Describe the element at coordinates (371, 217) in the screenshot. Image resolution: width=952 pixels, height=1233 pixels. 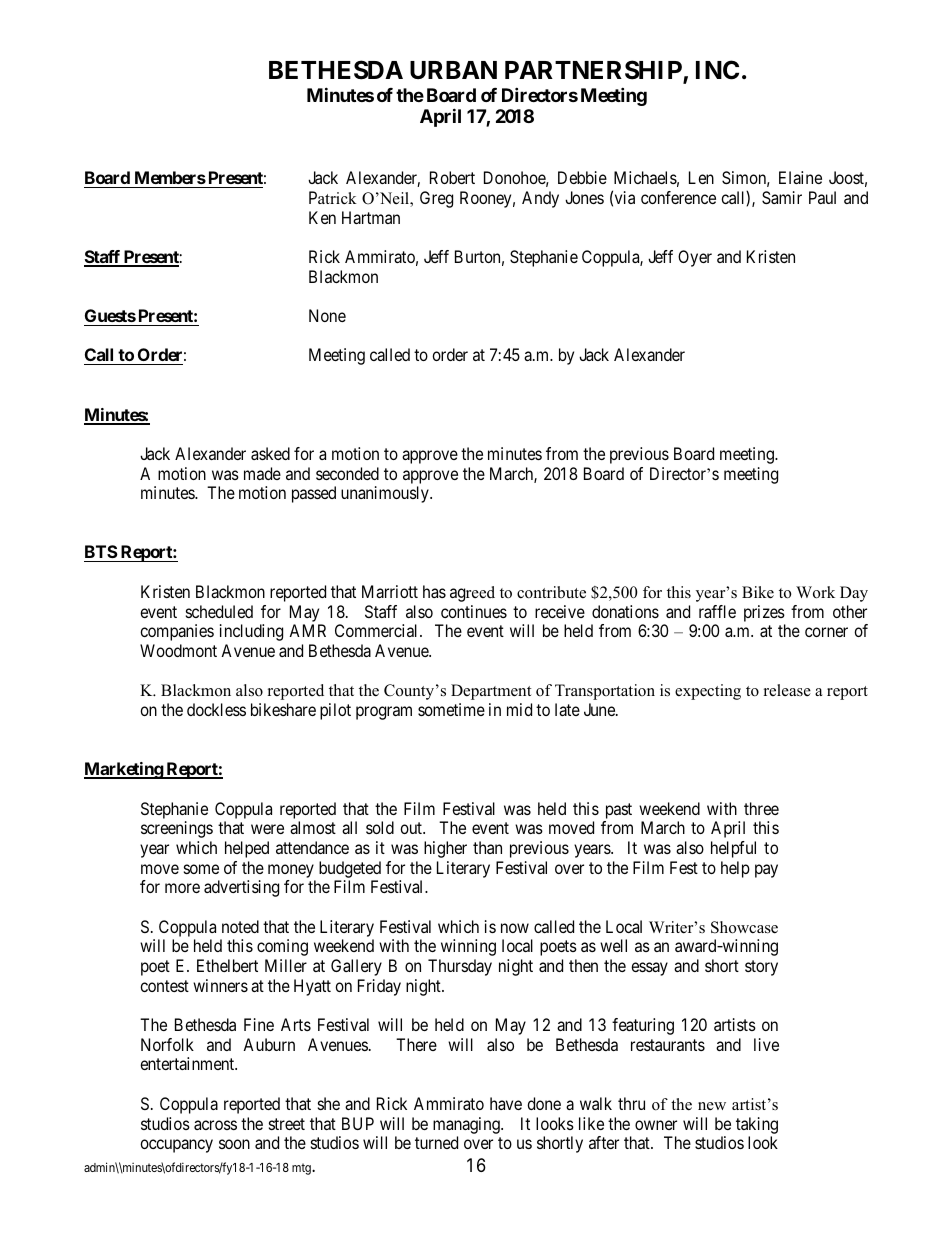
I see `Hartman` at that location.
